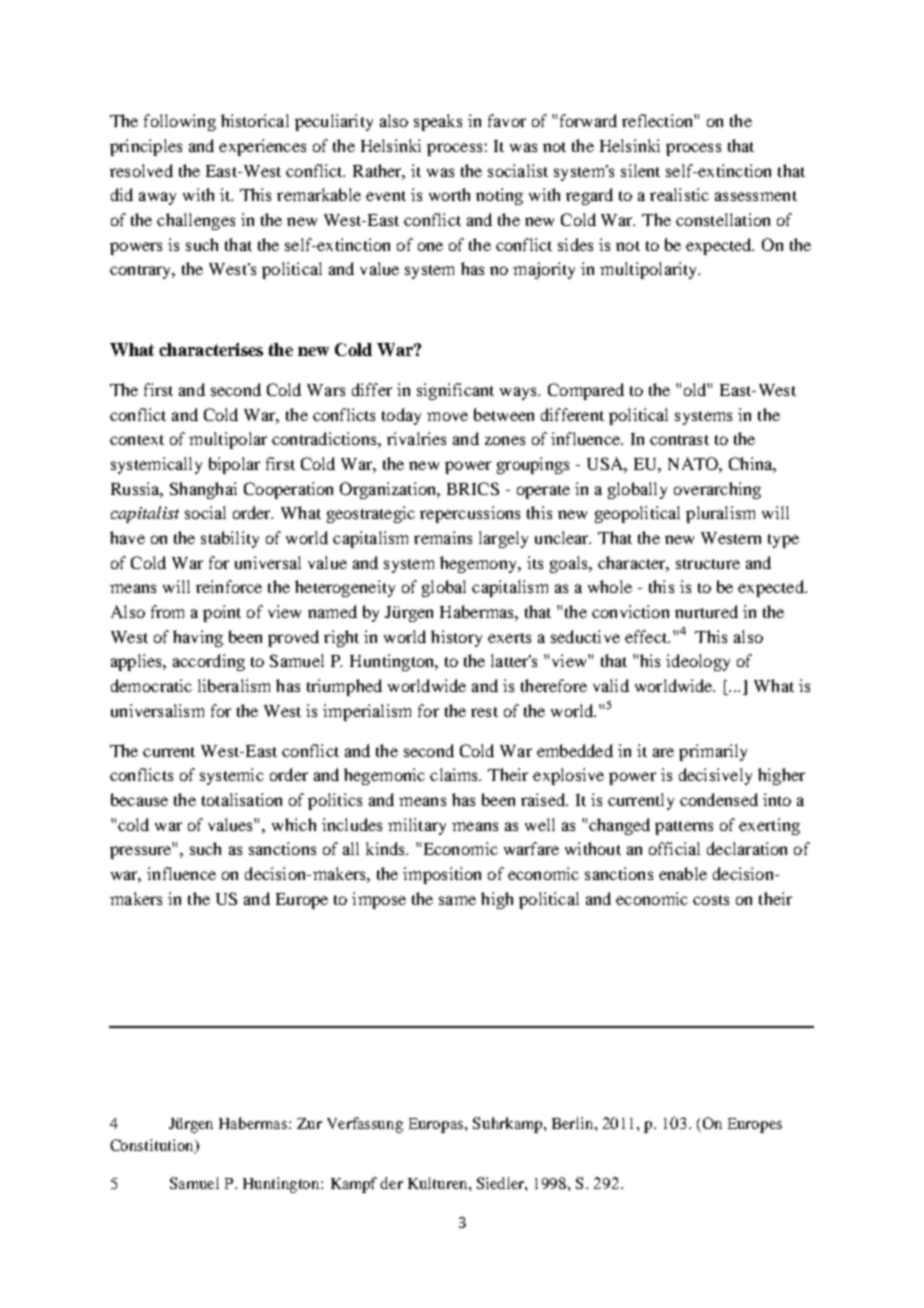 The image size is (924, 1308). Describe the element at coordinates (684, 828) in the document. I see `patterns` at that location.
